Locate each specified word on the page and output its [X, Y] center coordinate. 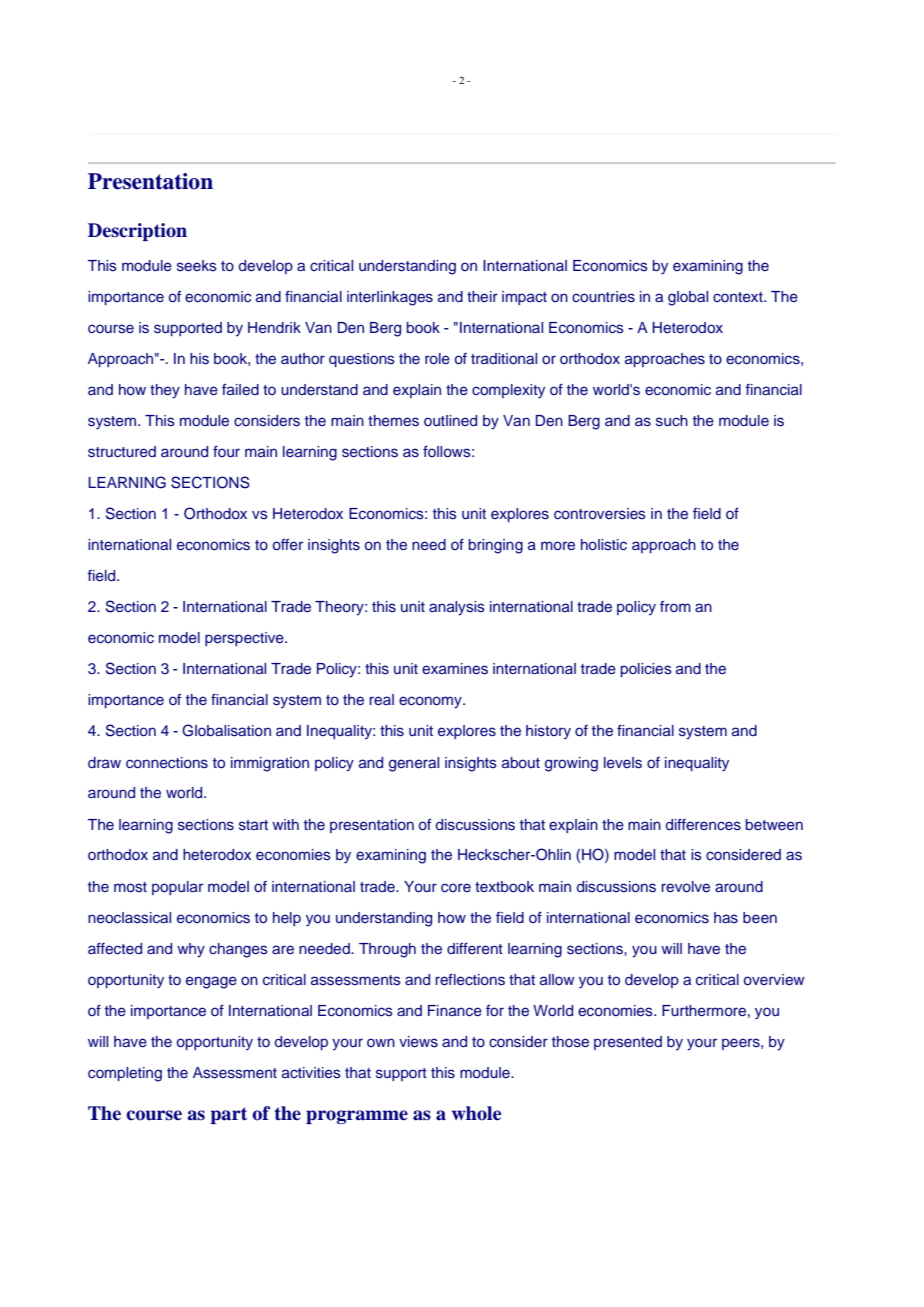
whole [476, 1113]
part [229, 1115]
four [226, 451]
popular [177, 888]
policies [646, 670]
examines [455, 669]
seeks [197, 266]
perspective [245, 639]
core [456, 887]
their [482, 296]
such [672, 421]
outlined [450, 420]
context [739, 297]
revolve [685, 886]
